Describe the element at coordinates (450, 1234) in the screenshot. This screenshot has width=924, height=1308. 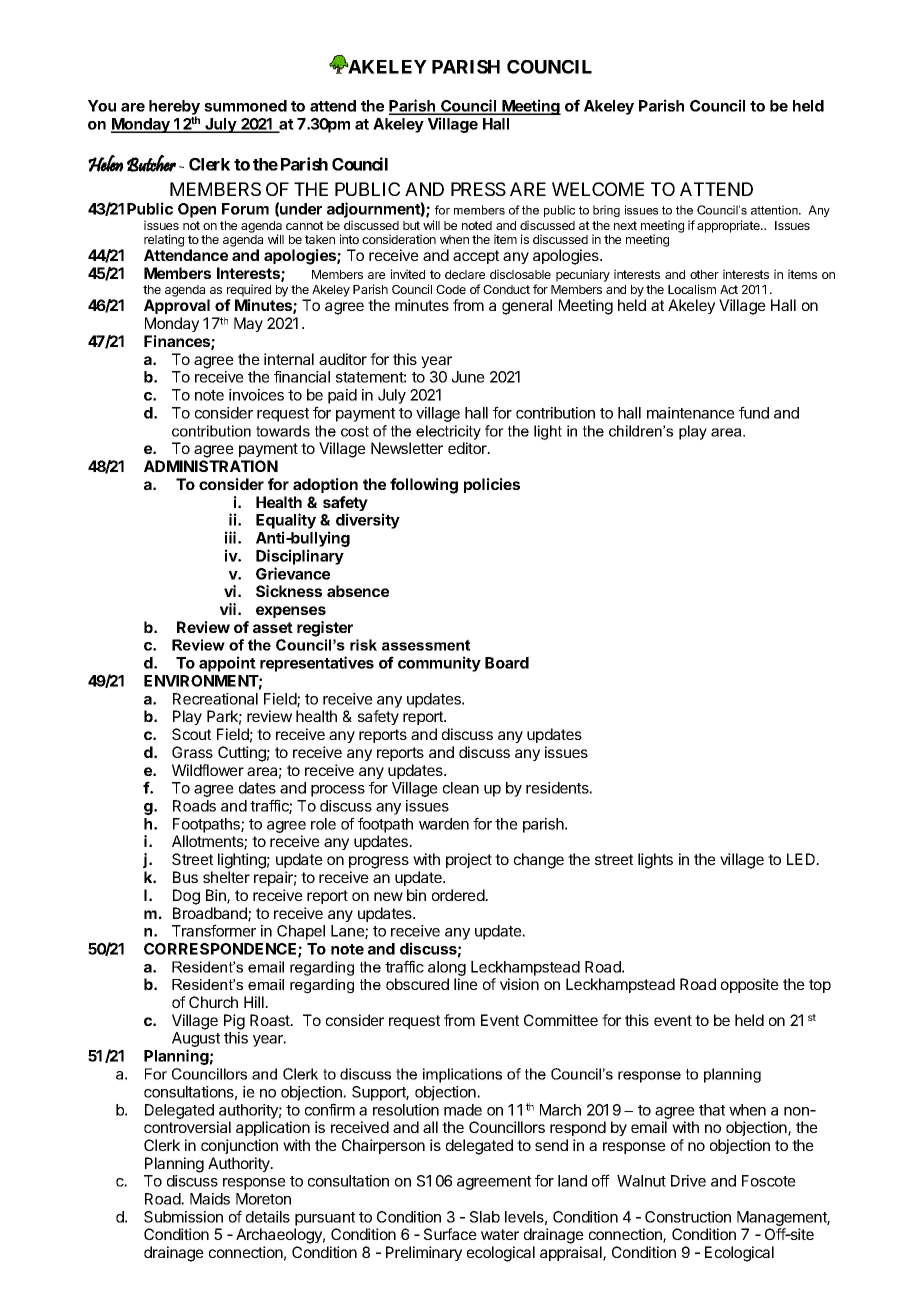
I see `Surface` at that location.
